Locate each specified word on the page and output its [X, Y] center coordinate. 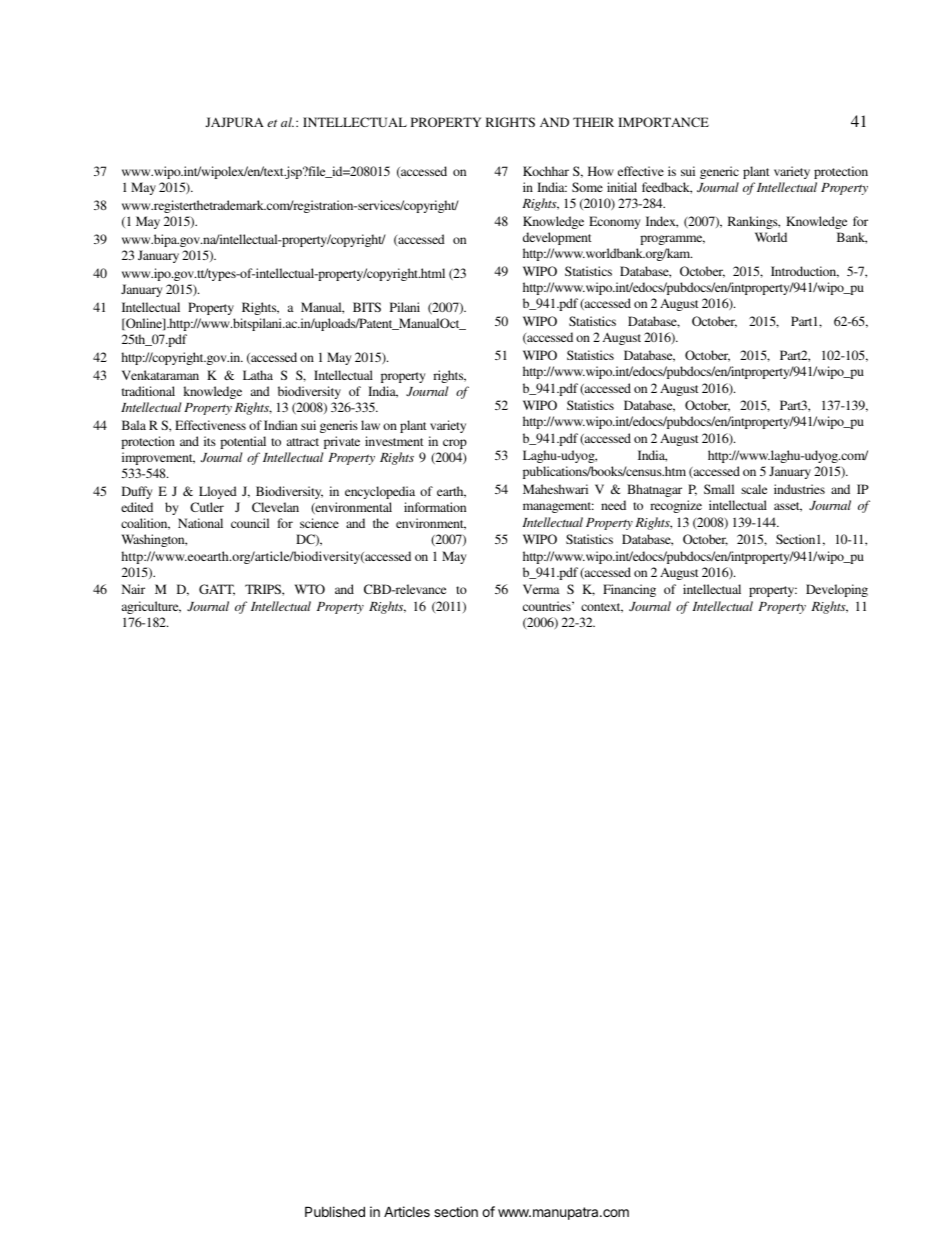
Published [335, 1211]
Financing [629, 590]
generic [719, 172]
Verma [541, 589]
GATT [217, 590]
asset [788, 507]
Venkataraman [160, 375]
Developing [837, 590]
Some [587, 187]
